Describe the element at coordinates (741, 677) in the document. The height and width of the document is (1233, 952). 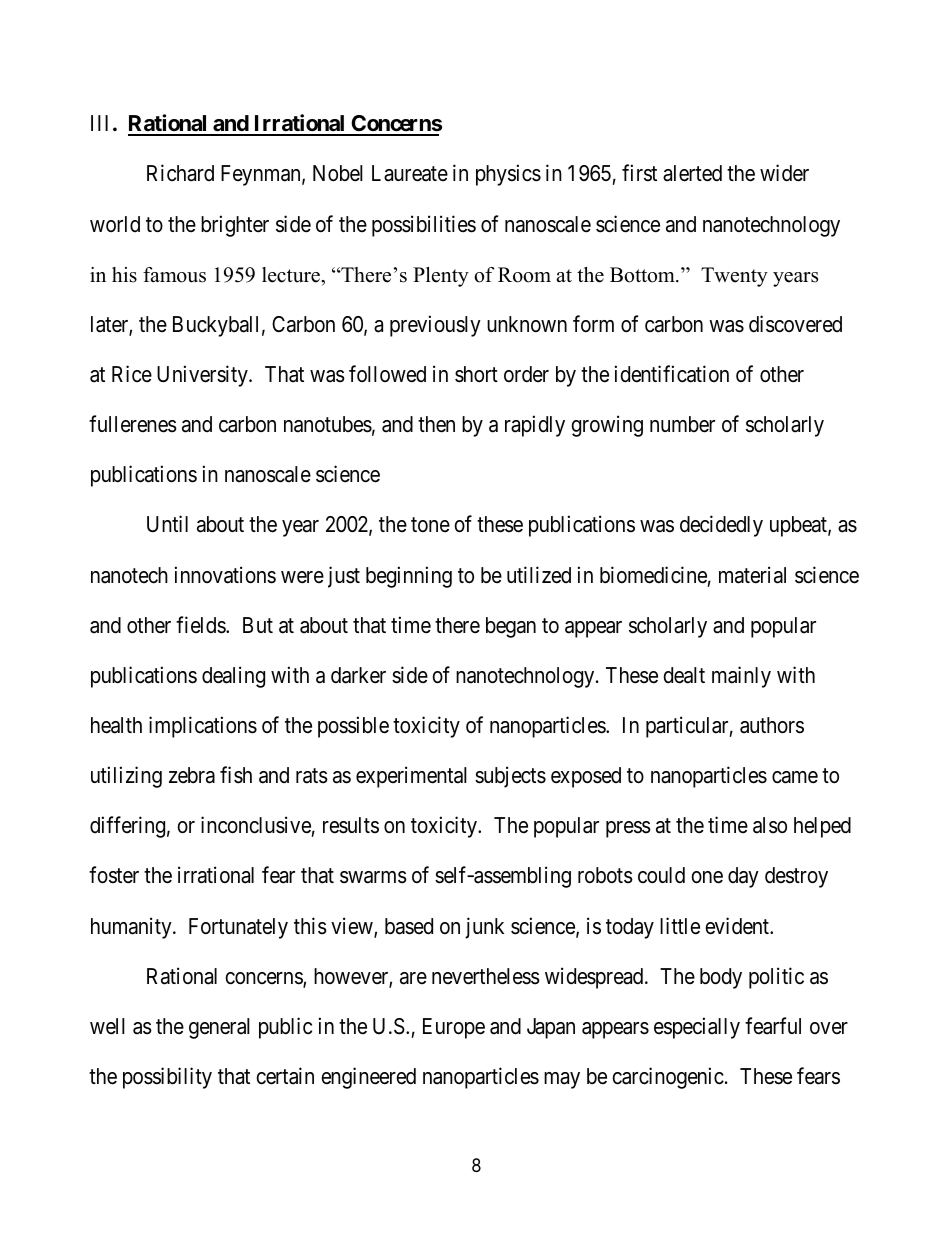
I see `mainly` at that location.
